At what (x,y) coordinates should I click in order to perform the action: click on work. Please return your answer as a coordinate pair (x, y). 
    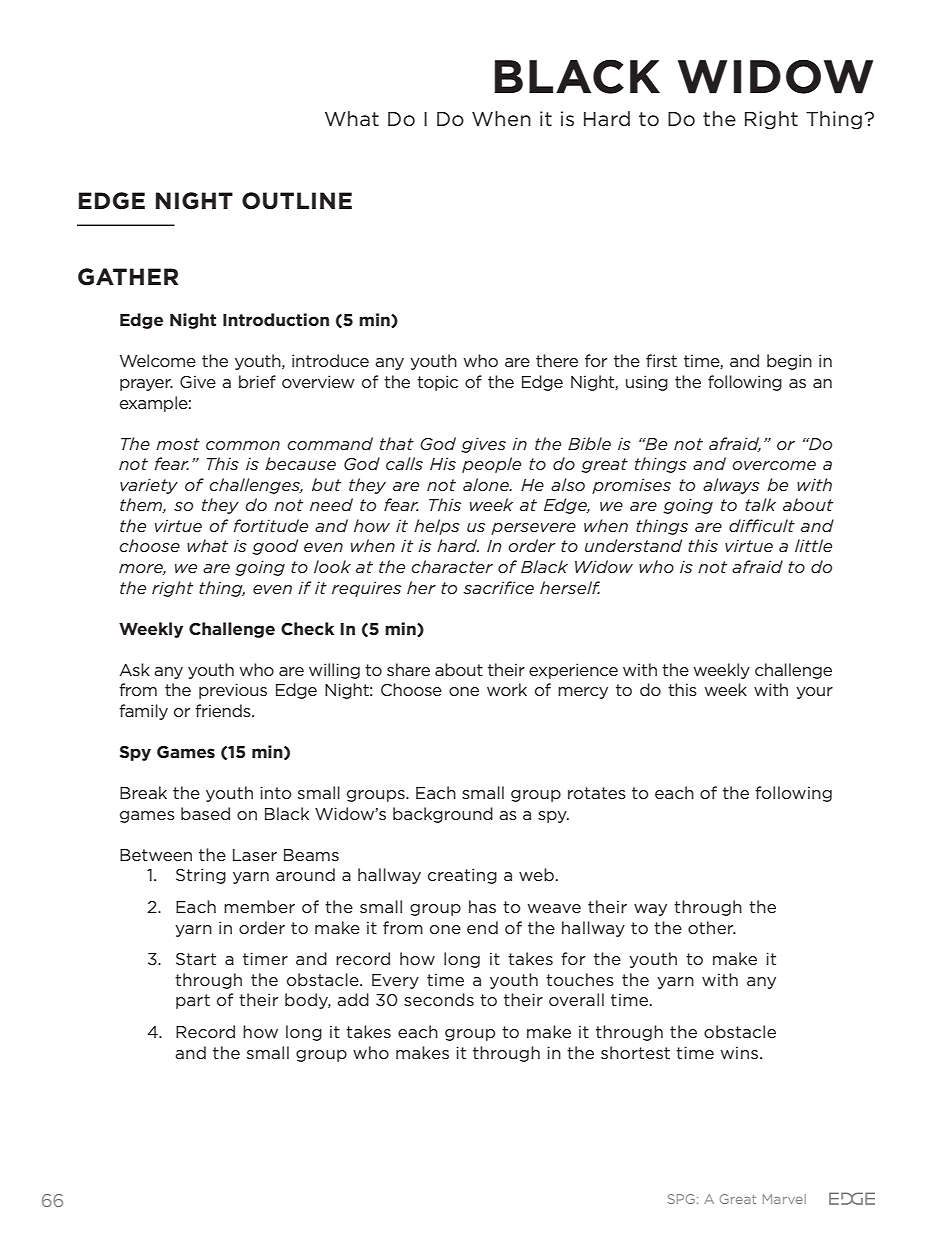
    Looking at the image, I should click on (507, 689).
